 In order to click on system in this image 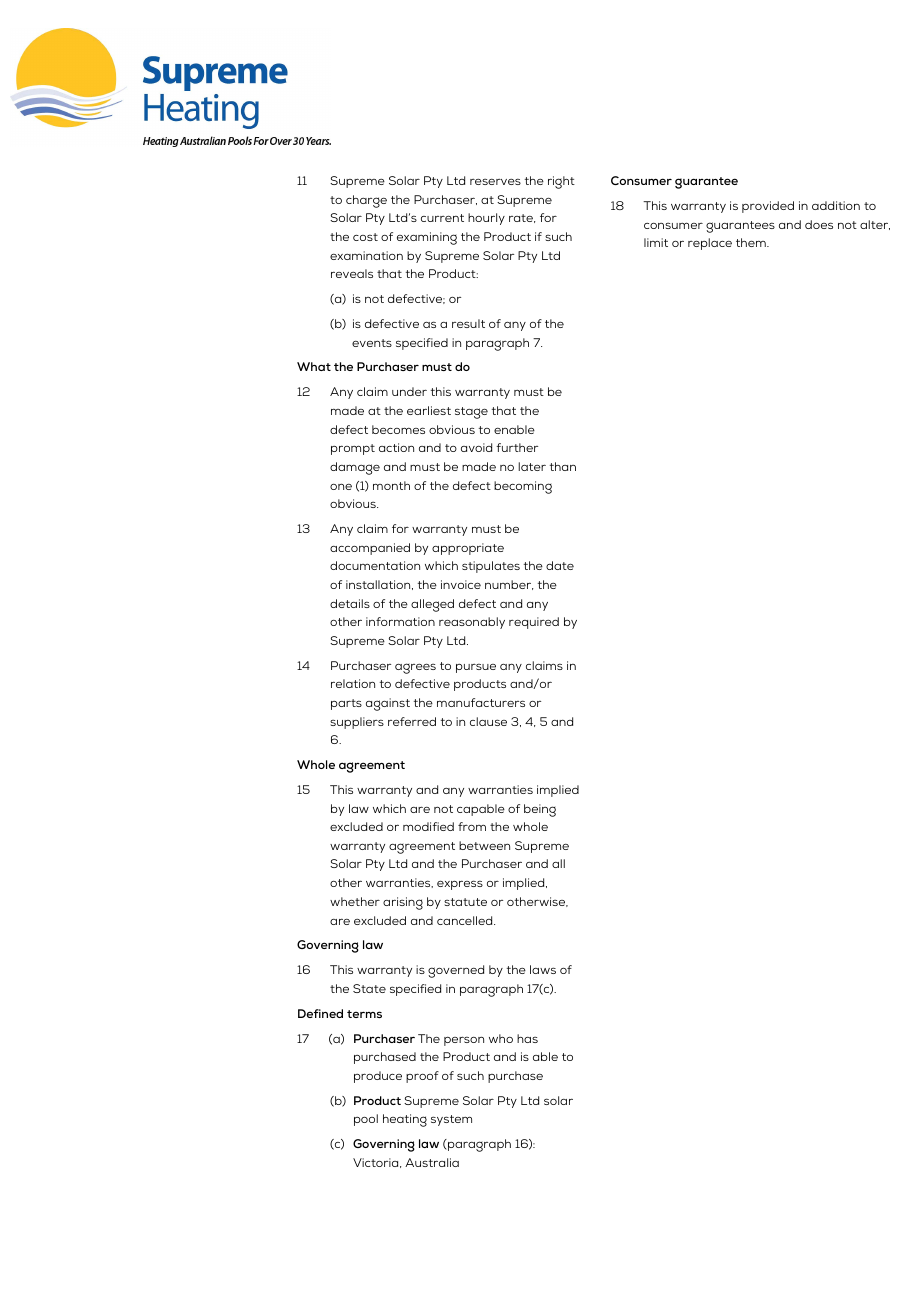, I will do `click(451, 1120)`.
